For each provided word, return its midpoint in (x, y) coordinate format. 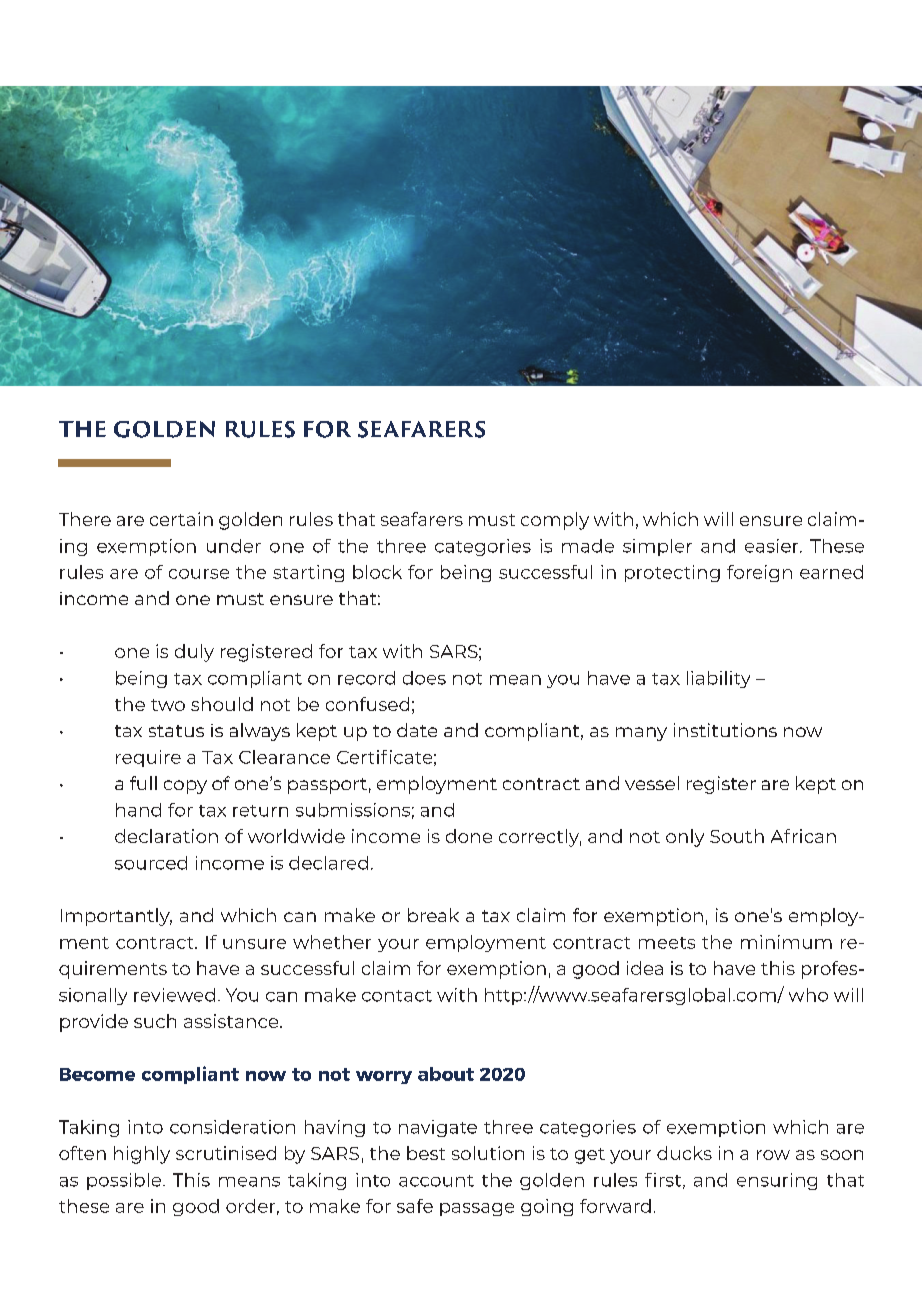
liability (718, 679)
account (436, 1181)
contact (397, 996)
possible (125, 1181)
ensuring (777, 1181)
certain (181, 519)
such (155, 1021)
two (168, 705)
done (469, 836)
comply (555, 521)
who (808, 995)
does (424, 678)
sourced (151, 863)
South (737, 836)
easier (773, 546)
